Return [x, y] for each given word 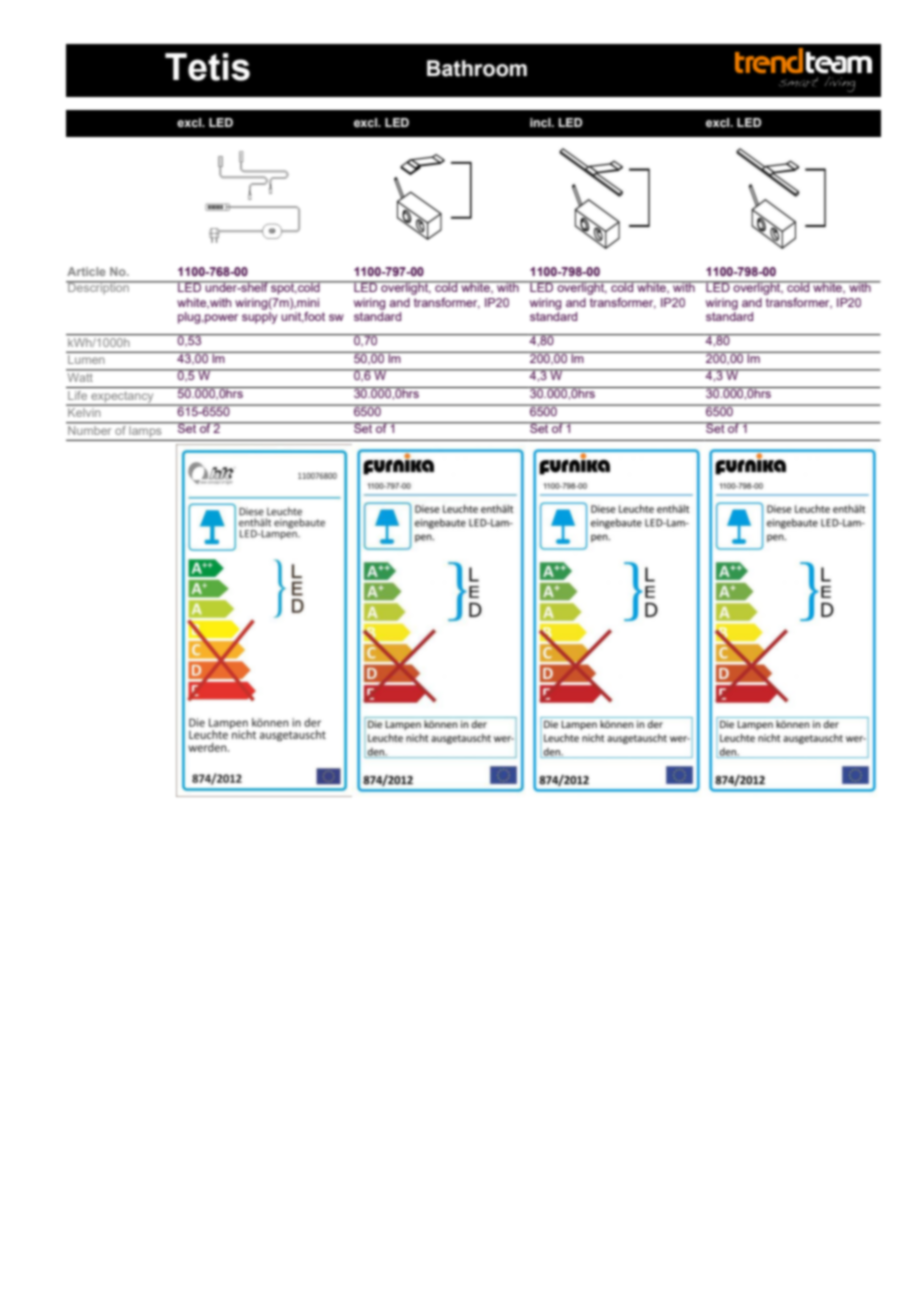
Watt [80, 376]
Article [86, 271]
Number [90, 429]
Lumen [86, 359]
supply [260, 318]
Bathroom [477, 68]
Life [77, 395]
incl [541, 122]
